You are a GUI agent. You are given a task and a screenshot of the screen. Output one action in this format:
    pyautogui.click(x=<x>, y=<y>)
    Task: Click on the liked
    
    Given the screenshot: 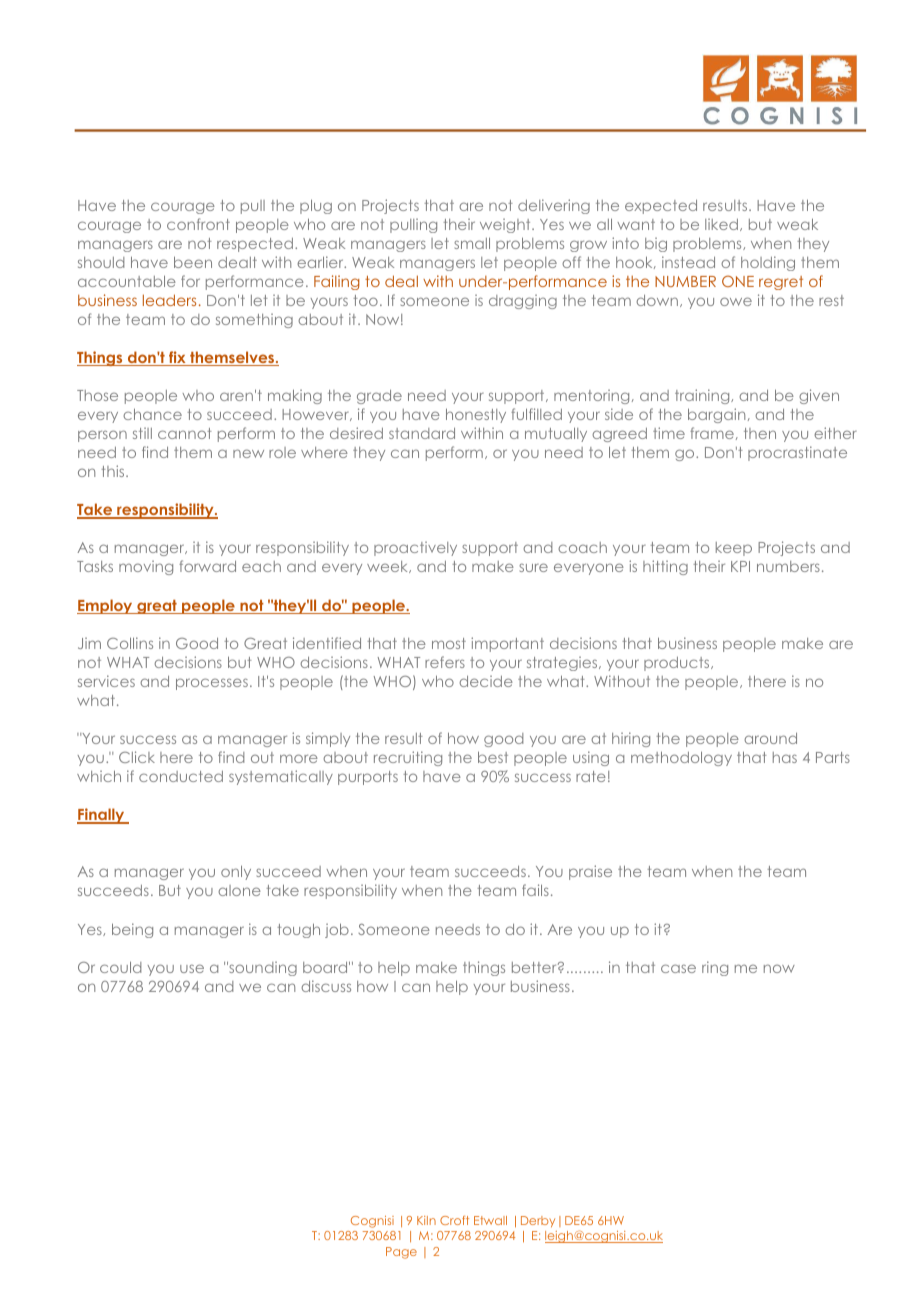 What is the action you would take?
    pyautogui.click(x=721, y=224)
